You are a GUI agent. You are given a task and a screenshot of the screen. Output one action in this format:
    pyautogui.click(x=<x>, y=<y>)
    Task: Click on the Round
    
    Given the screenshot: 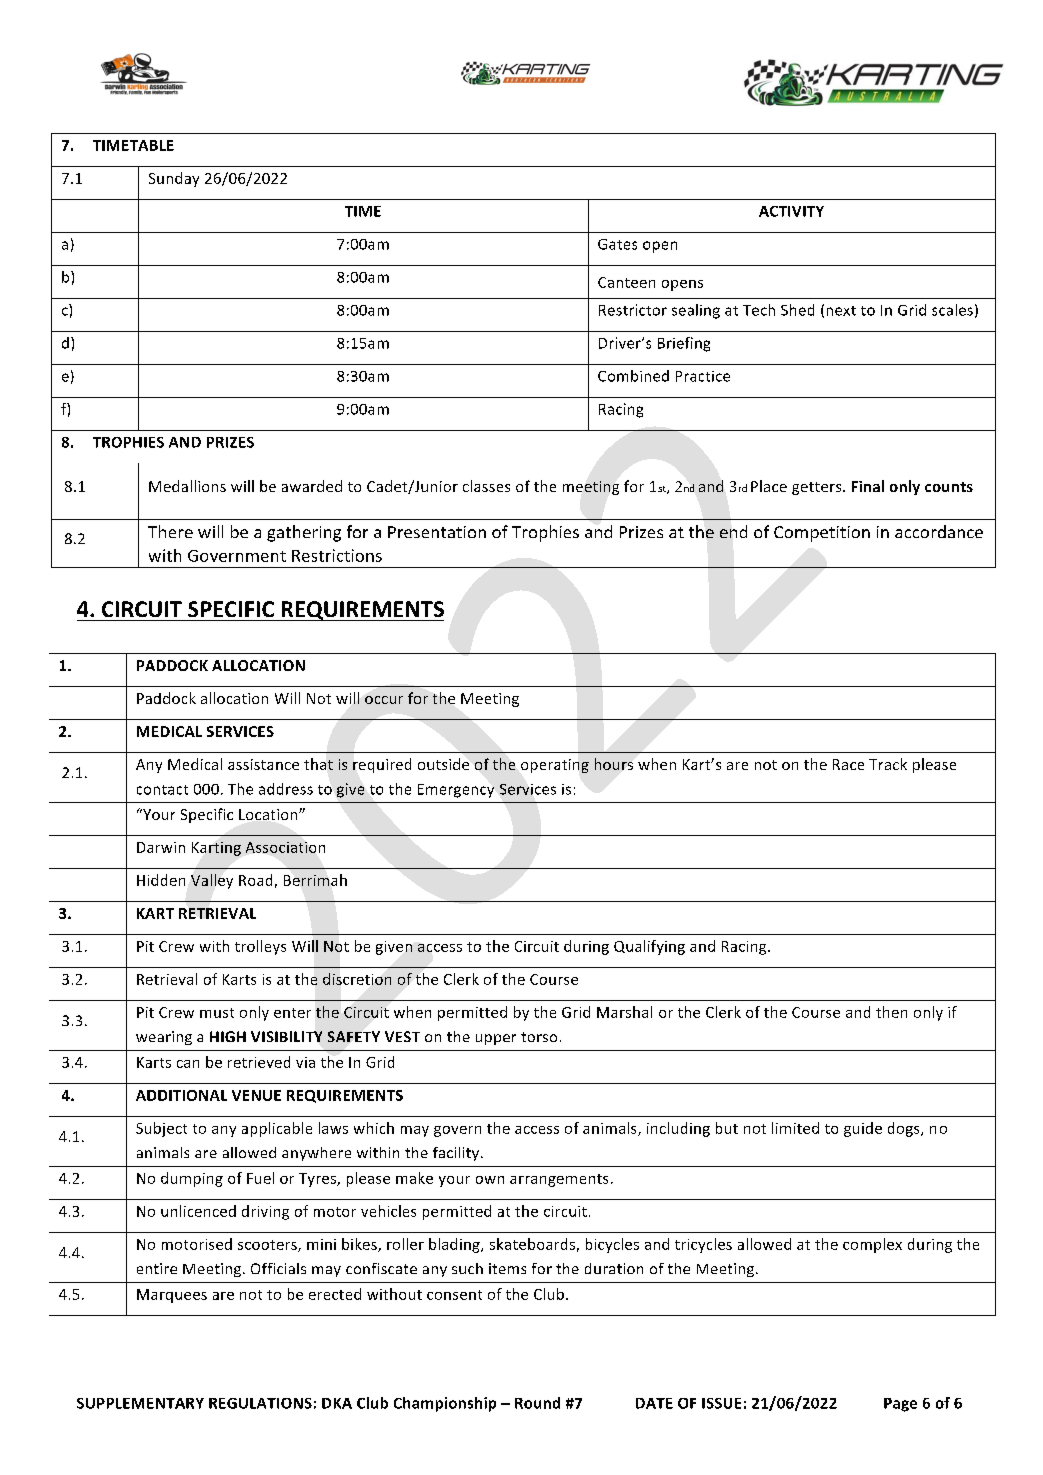 What is the action you would take?
    pyautogui.click(x=537, y=1403)
